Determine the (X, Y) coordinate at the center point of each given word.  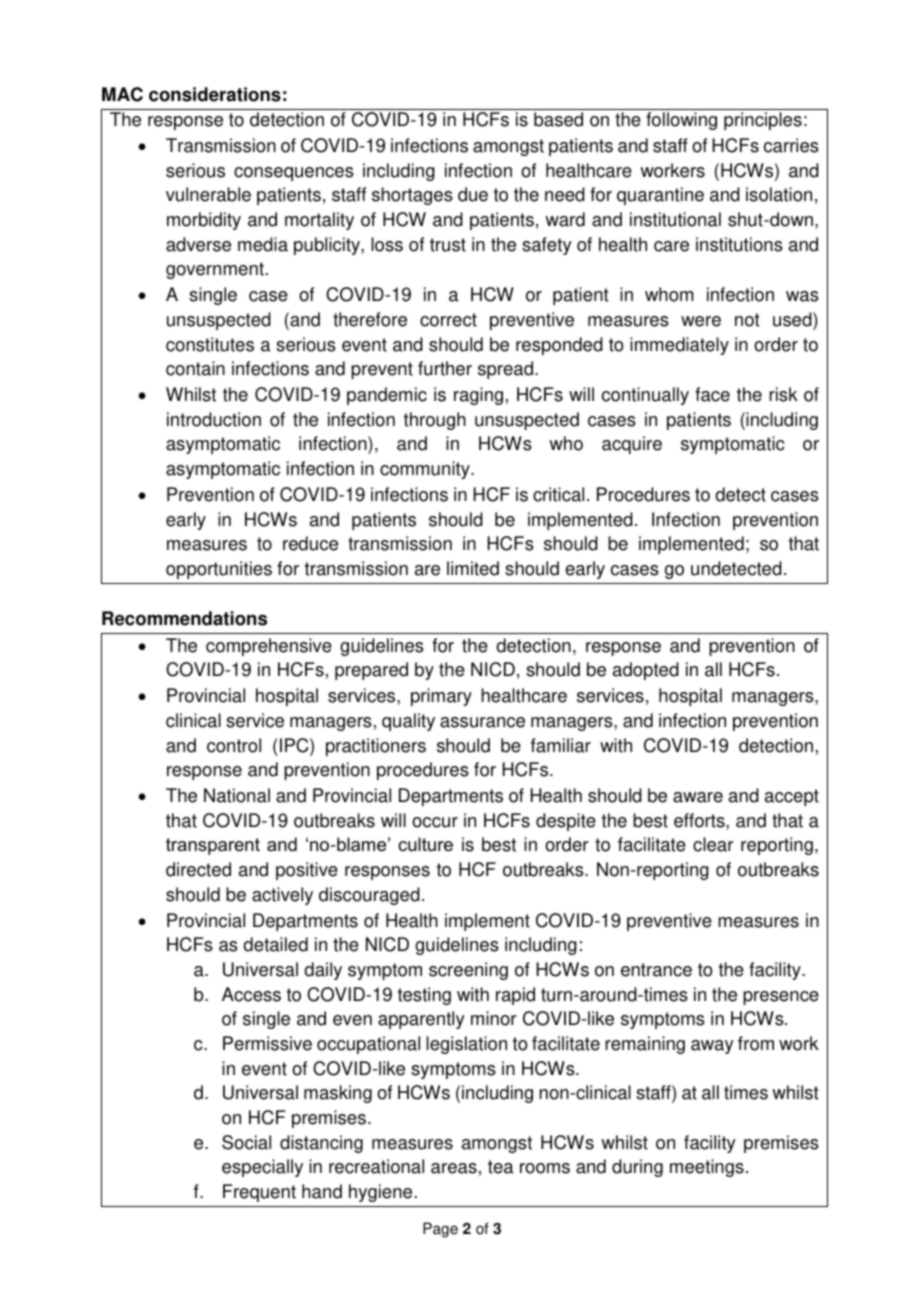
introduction (214, 419)
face (712, 394)
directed (198, 869)
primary (441, 697)
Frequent (259, 1193)
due (473, 194)
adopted (646, 671)
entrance (656, 970)
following (681, 121)
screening (468, 971)
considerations (215, 94)
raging (478, 396)
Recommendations (184, 618)
